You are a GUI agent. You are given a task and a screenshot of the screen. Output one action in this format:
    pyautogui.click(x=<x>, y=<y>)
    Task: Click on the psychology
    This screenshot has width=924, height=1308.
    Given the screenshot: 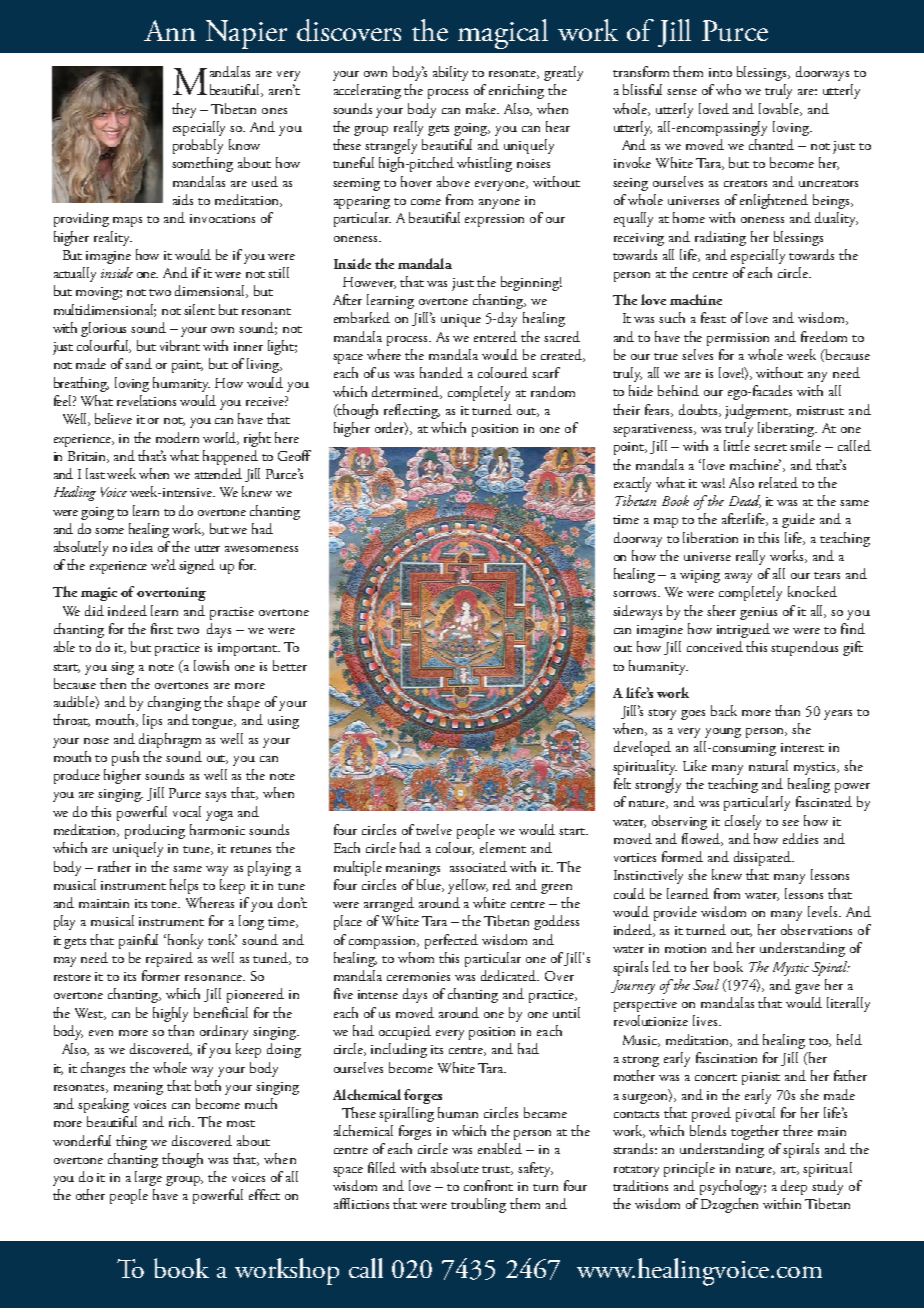 What is the action you would take?
    pyautogui.click(x=733, y=1187)
